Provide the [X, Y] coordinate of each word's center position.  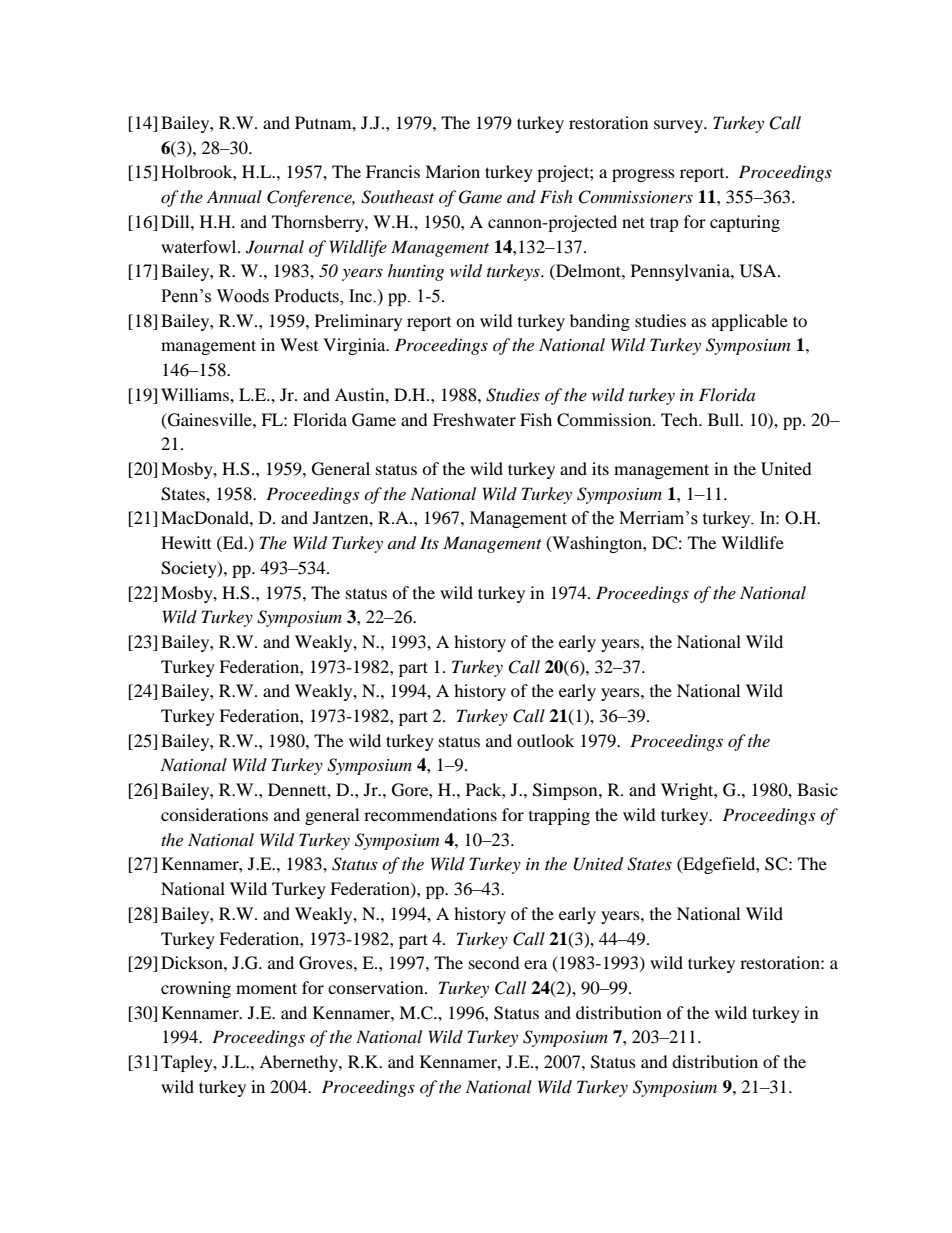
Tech [680, 419]
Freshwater [474, 419]
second [494, 962]
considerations [214, 814]
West [299, 344]
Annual [234, 196]
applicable [750, 322]
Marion [452, 171]
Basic [817, 789]
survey [680, 126]
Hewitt [186, 542]
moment [266, 988]
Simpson [566, 791]
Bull [725, 419]
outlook [545, 740]
